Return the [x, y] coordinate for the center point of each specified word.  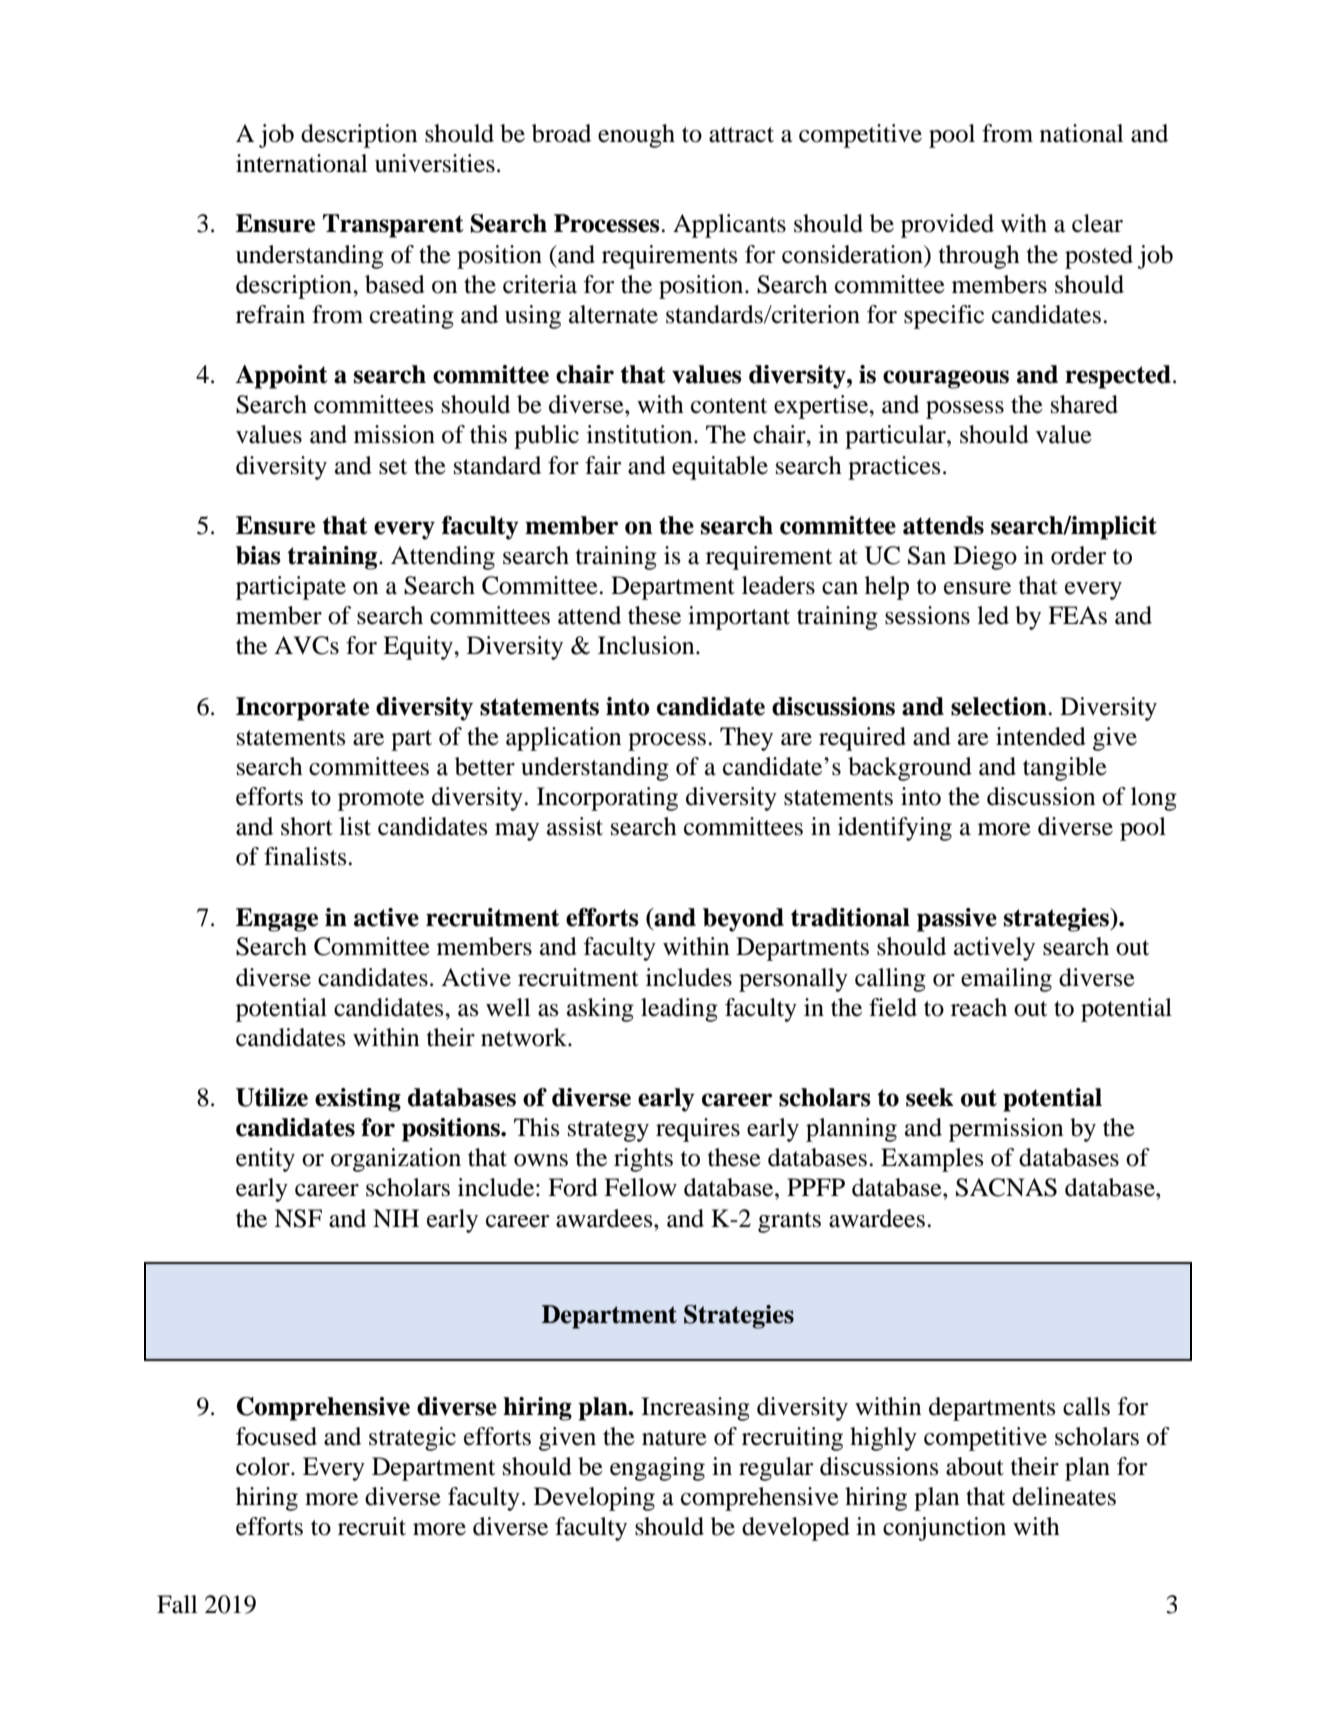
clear [1097, 223]
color [264, 1466]
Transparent [393, 226]
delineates [1064, 1496]
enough [636, 136]
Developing [594, 1499]
